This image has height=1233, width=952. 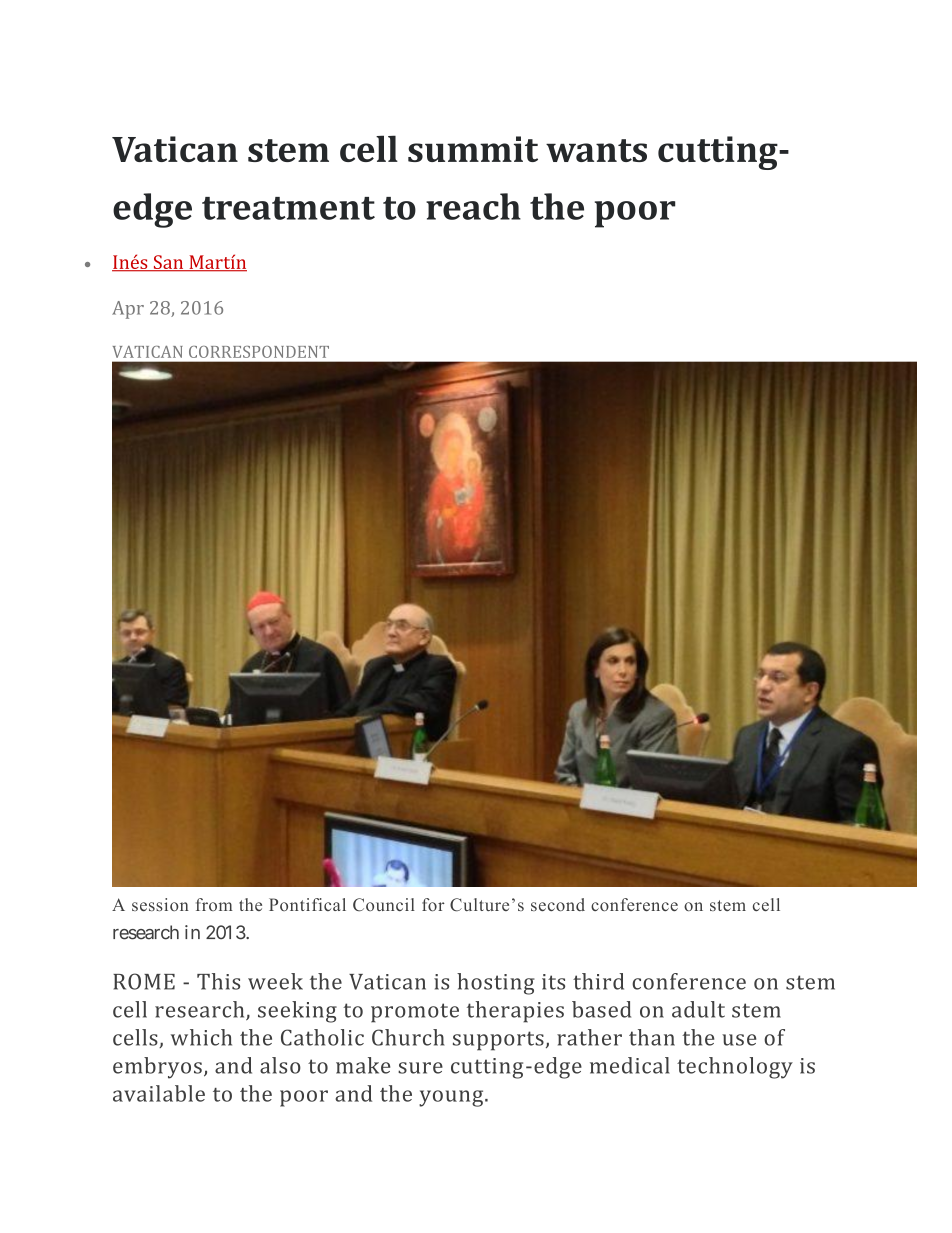 I want to click on for, so click(x=433, y=904).
